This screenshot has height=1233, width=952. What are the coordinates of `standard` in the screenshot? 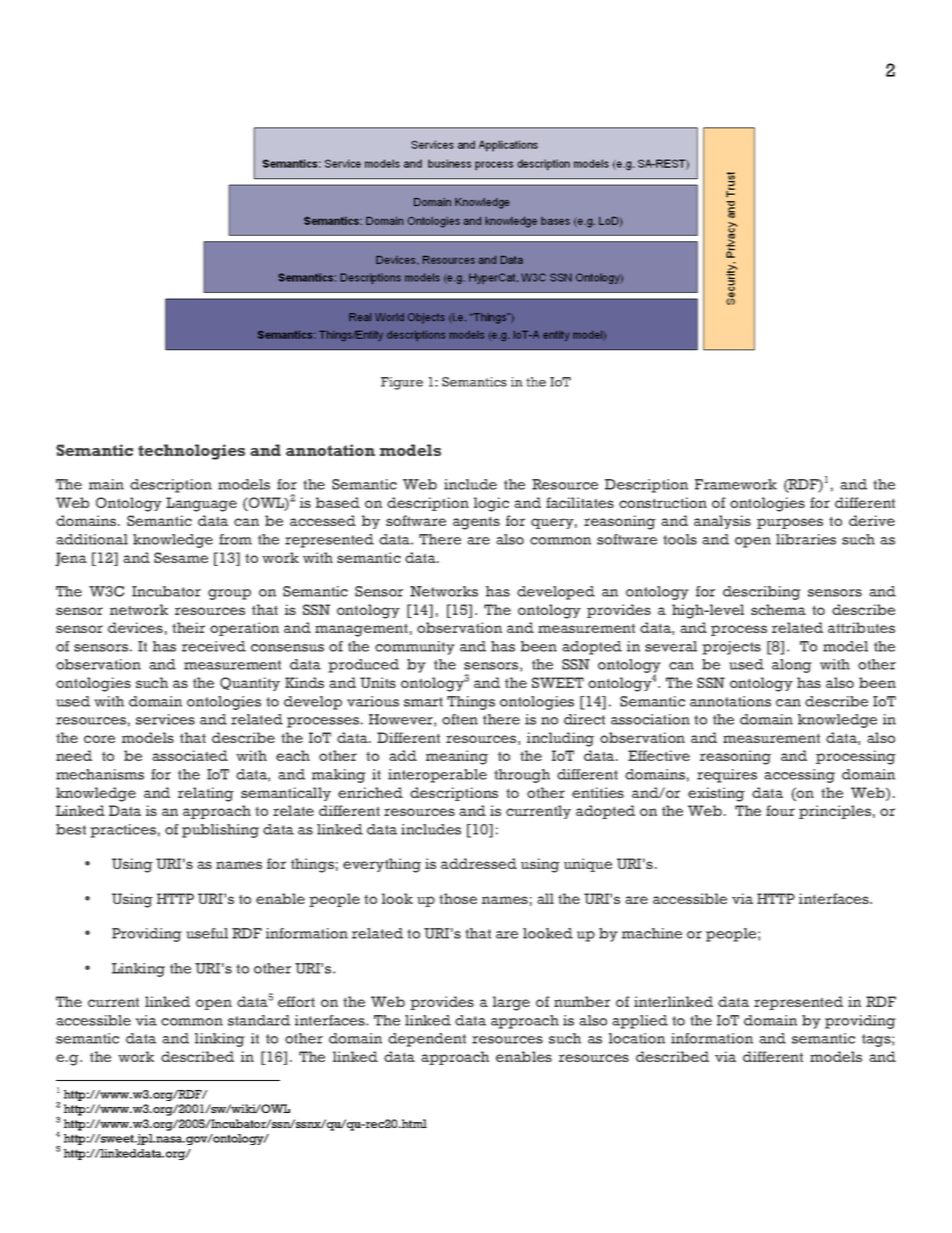 It's located at (259, 1020).
